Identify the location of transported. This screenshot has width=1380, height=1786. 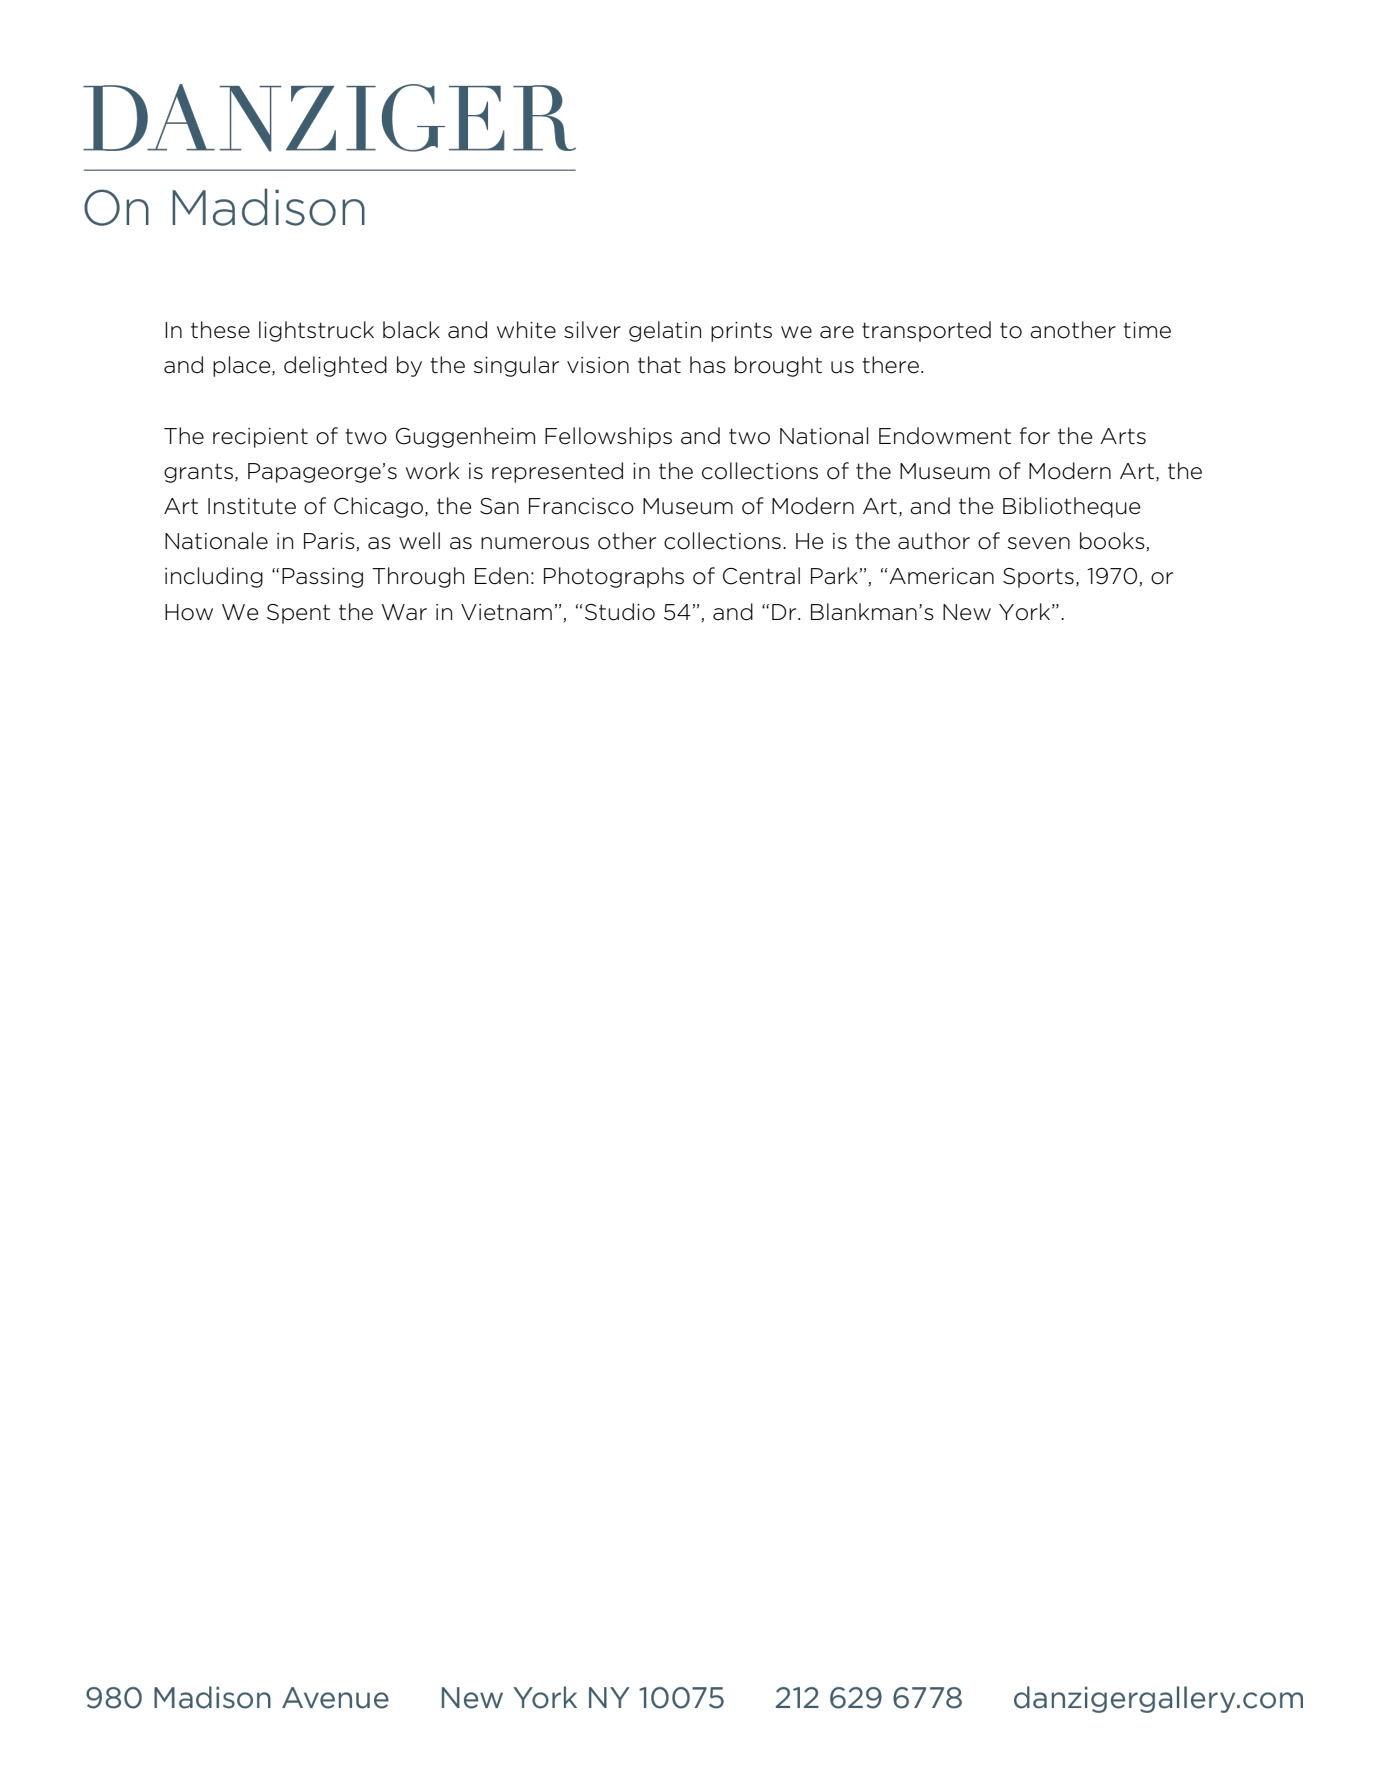
(926, 331).
